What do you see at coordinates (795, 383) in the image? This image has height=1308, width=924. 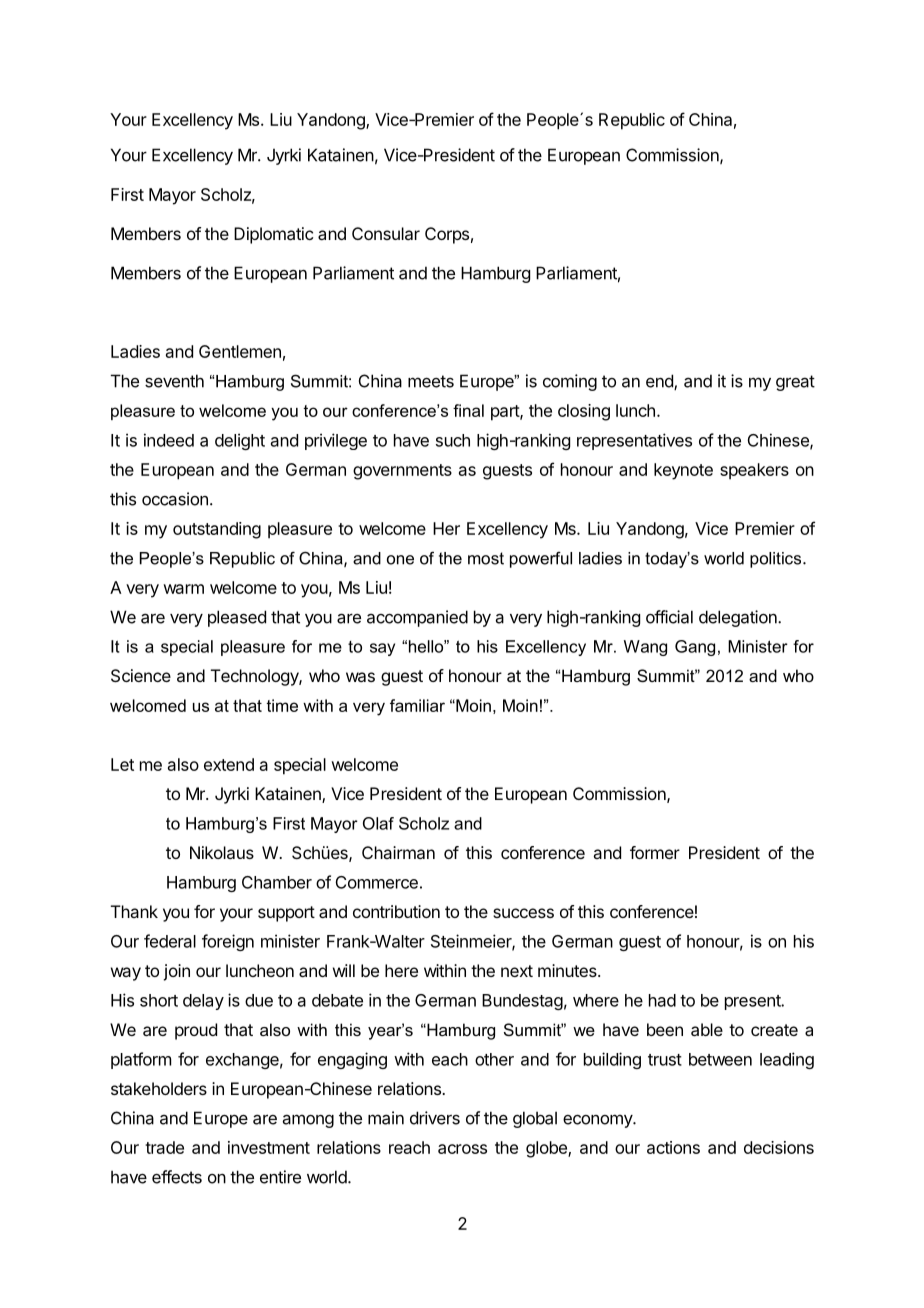 I see `great` at bounding box center [795, 383].
